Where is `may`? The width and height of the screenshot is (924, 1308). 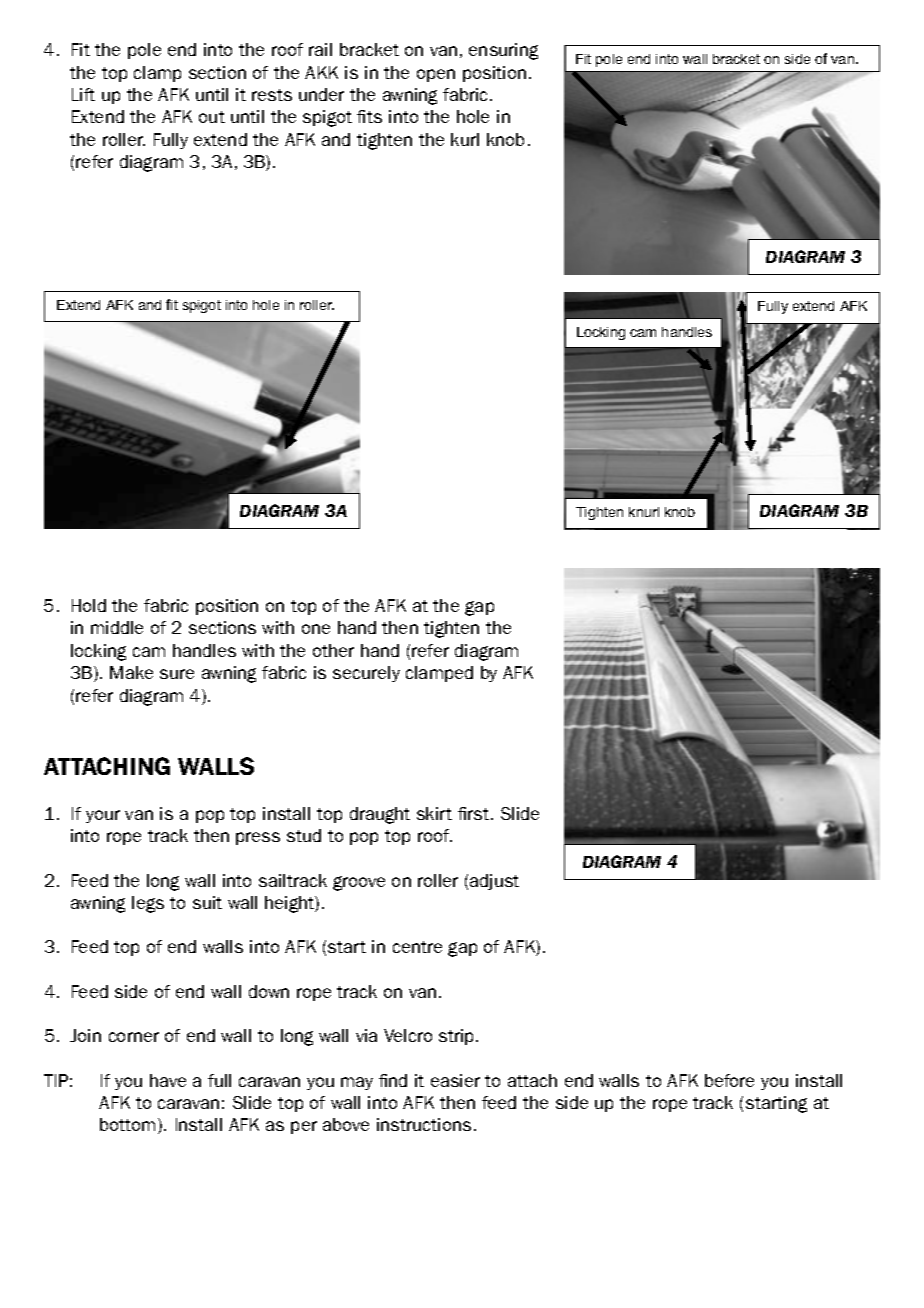 may is located at coordinates (357, 1083).
